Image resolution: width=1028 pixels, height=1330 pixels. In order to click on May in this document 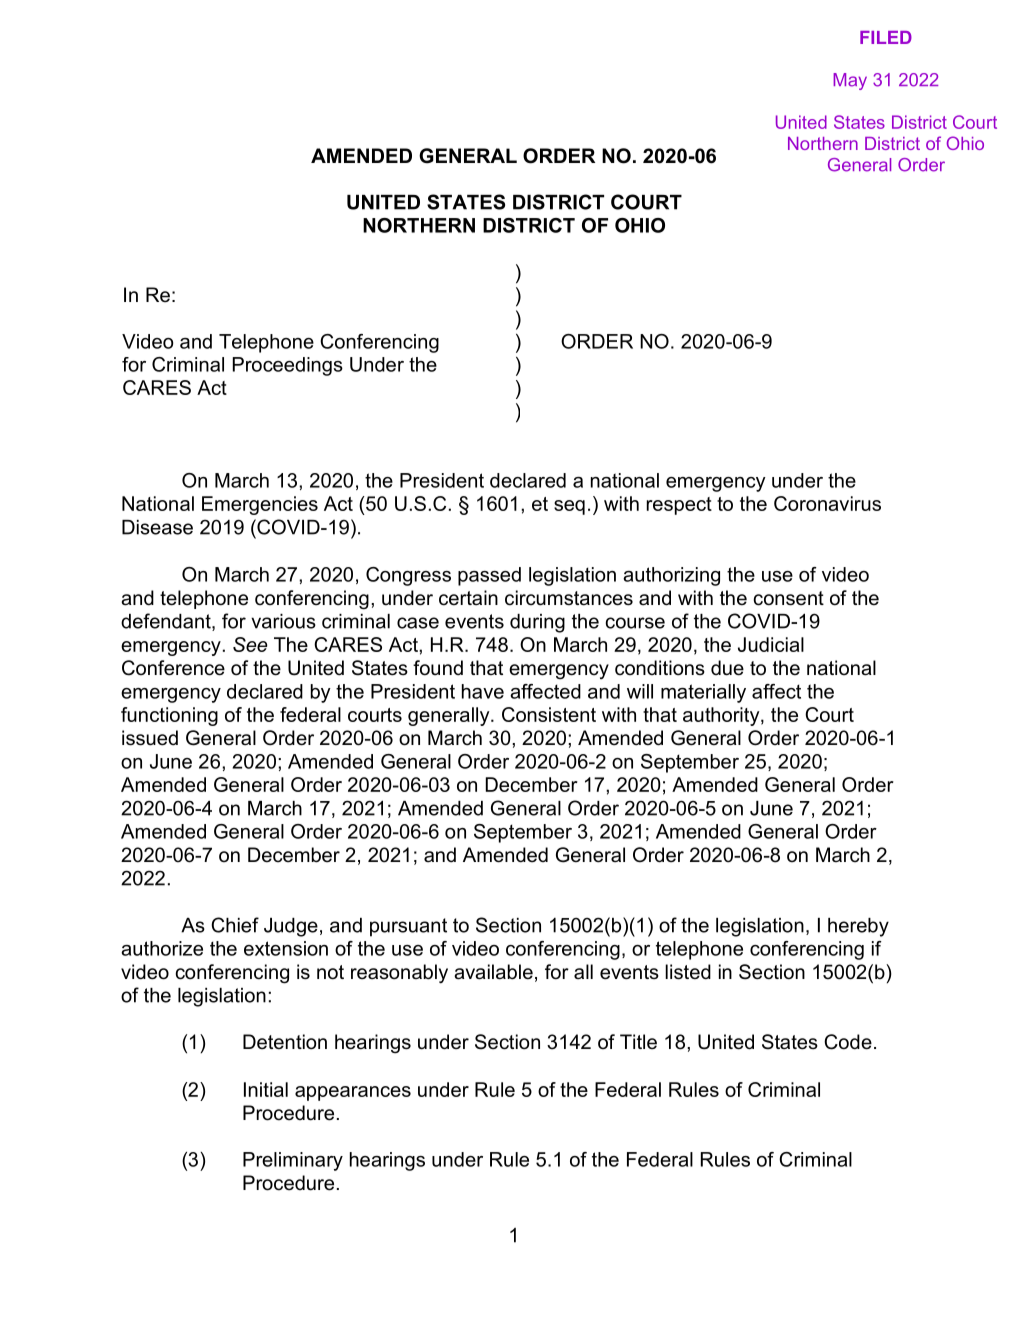, I will do `click(850, 81)`.
